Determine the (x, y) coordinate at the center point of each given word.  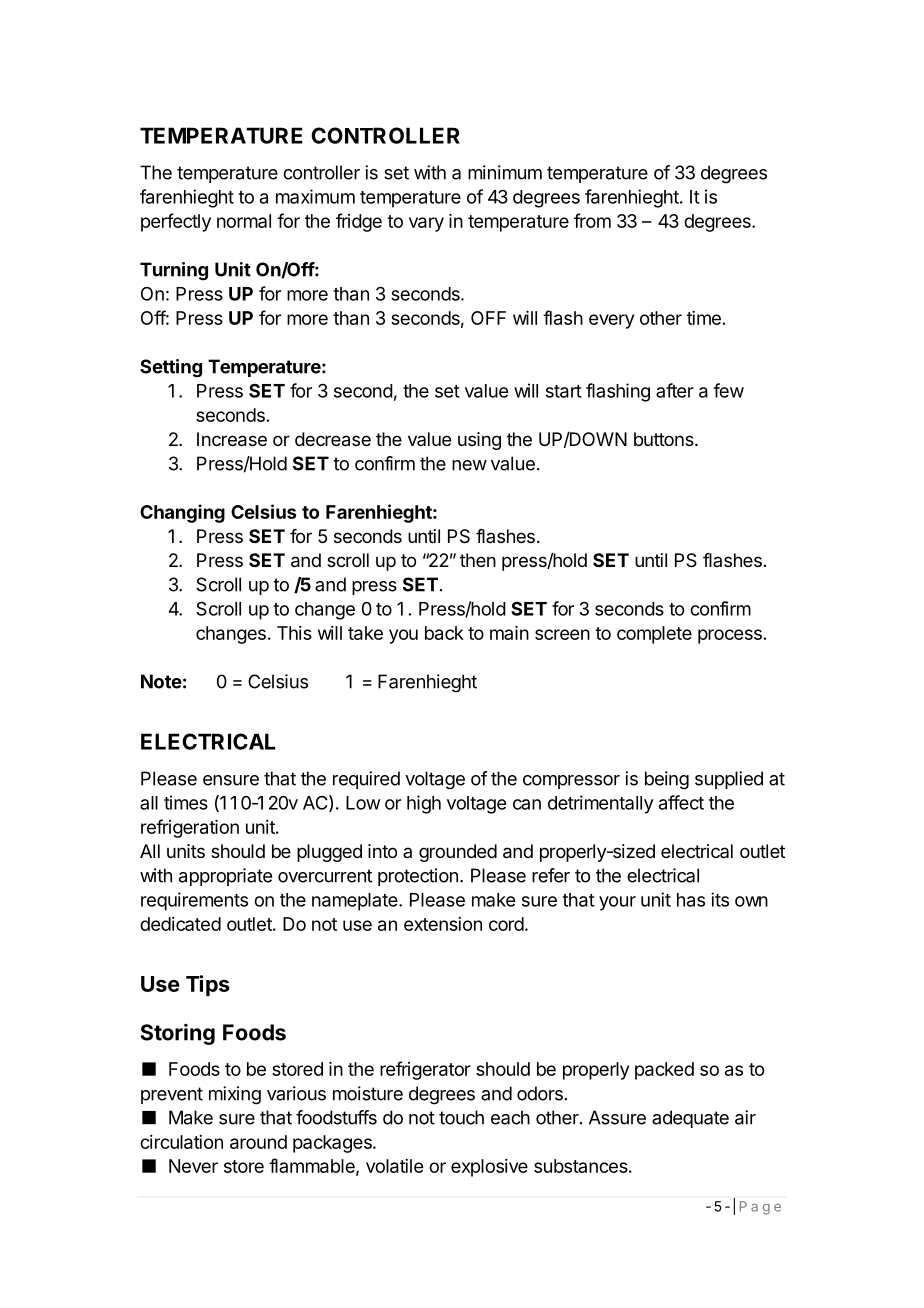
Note (161, 681)
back (444, 633)
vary (426, 224)
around (258, 1142)
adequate (690, 1119)
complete (654, 635)
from (592, 220)
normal (244, 221)
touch (461, 1117)
